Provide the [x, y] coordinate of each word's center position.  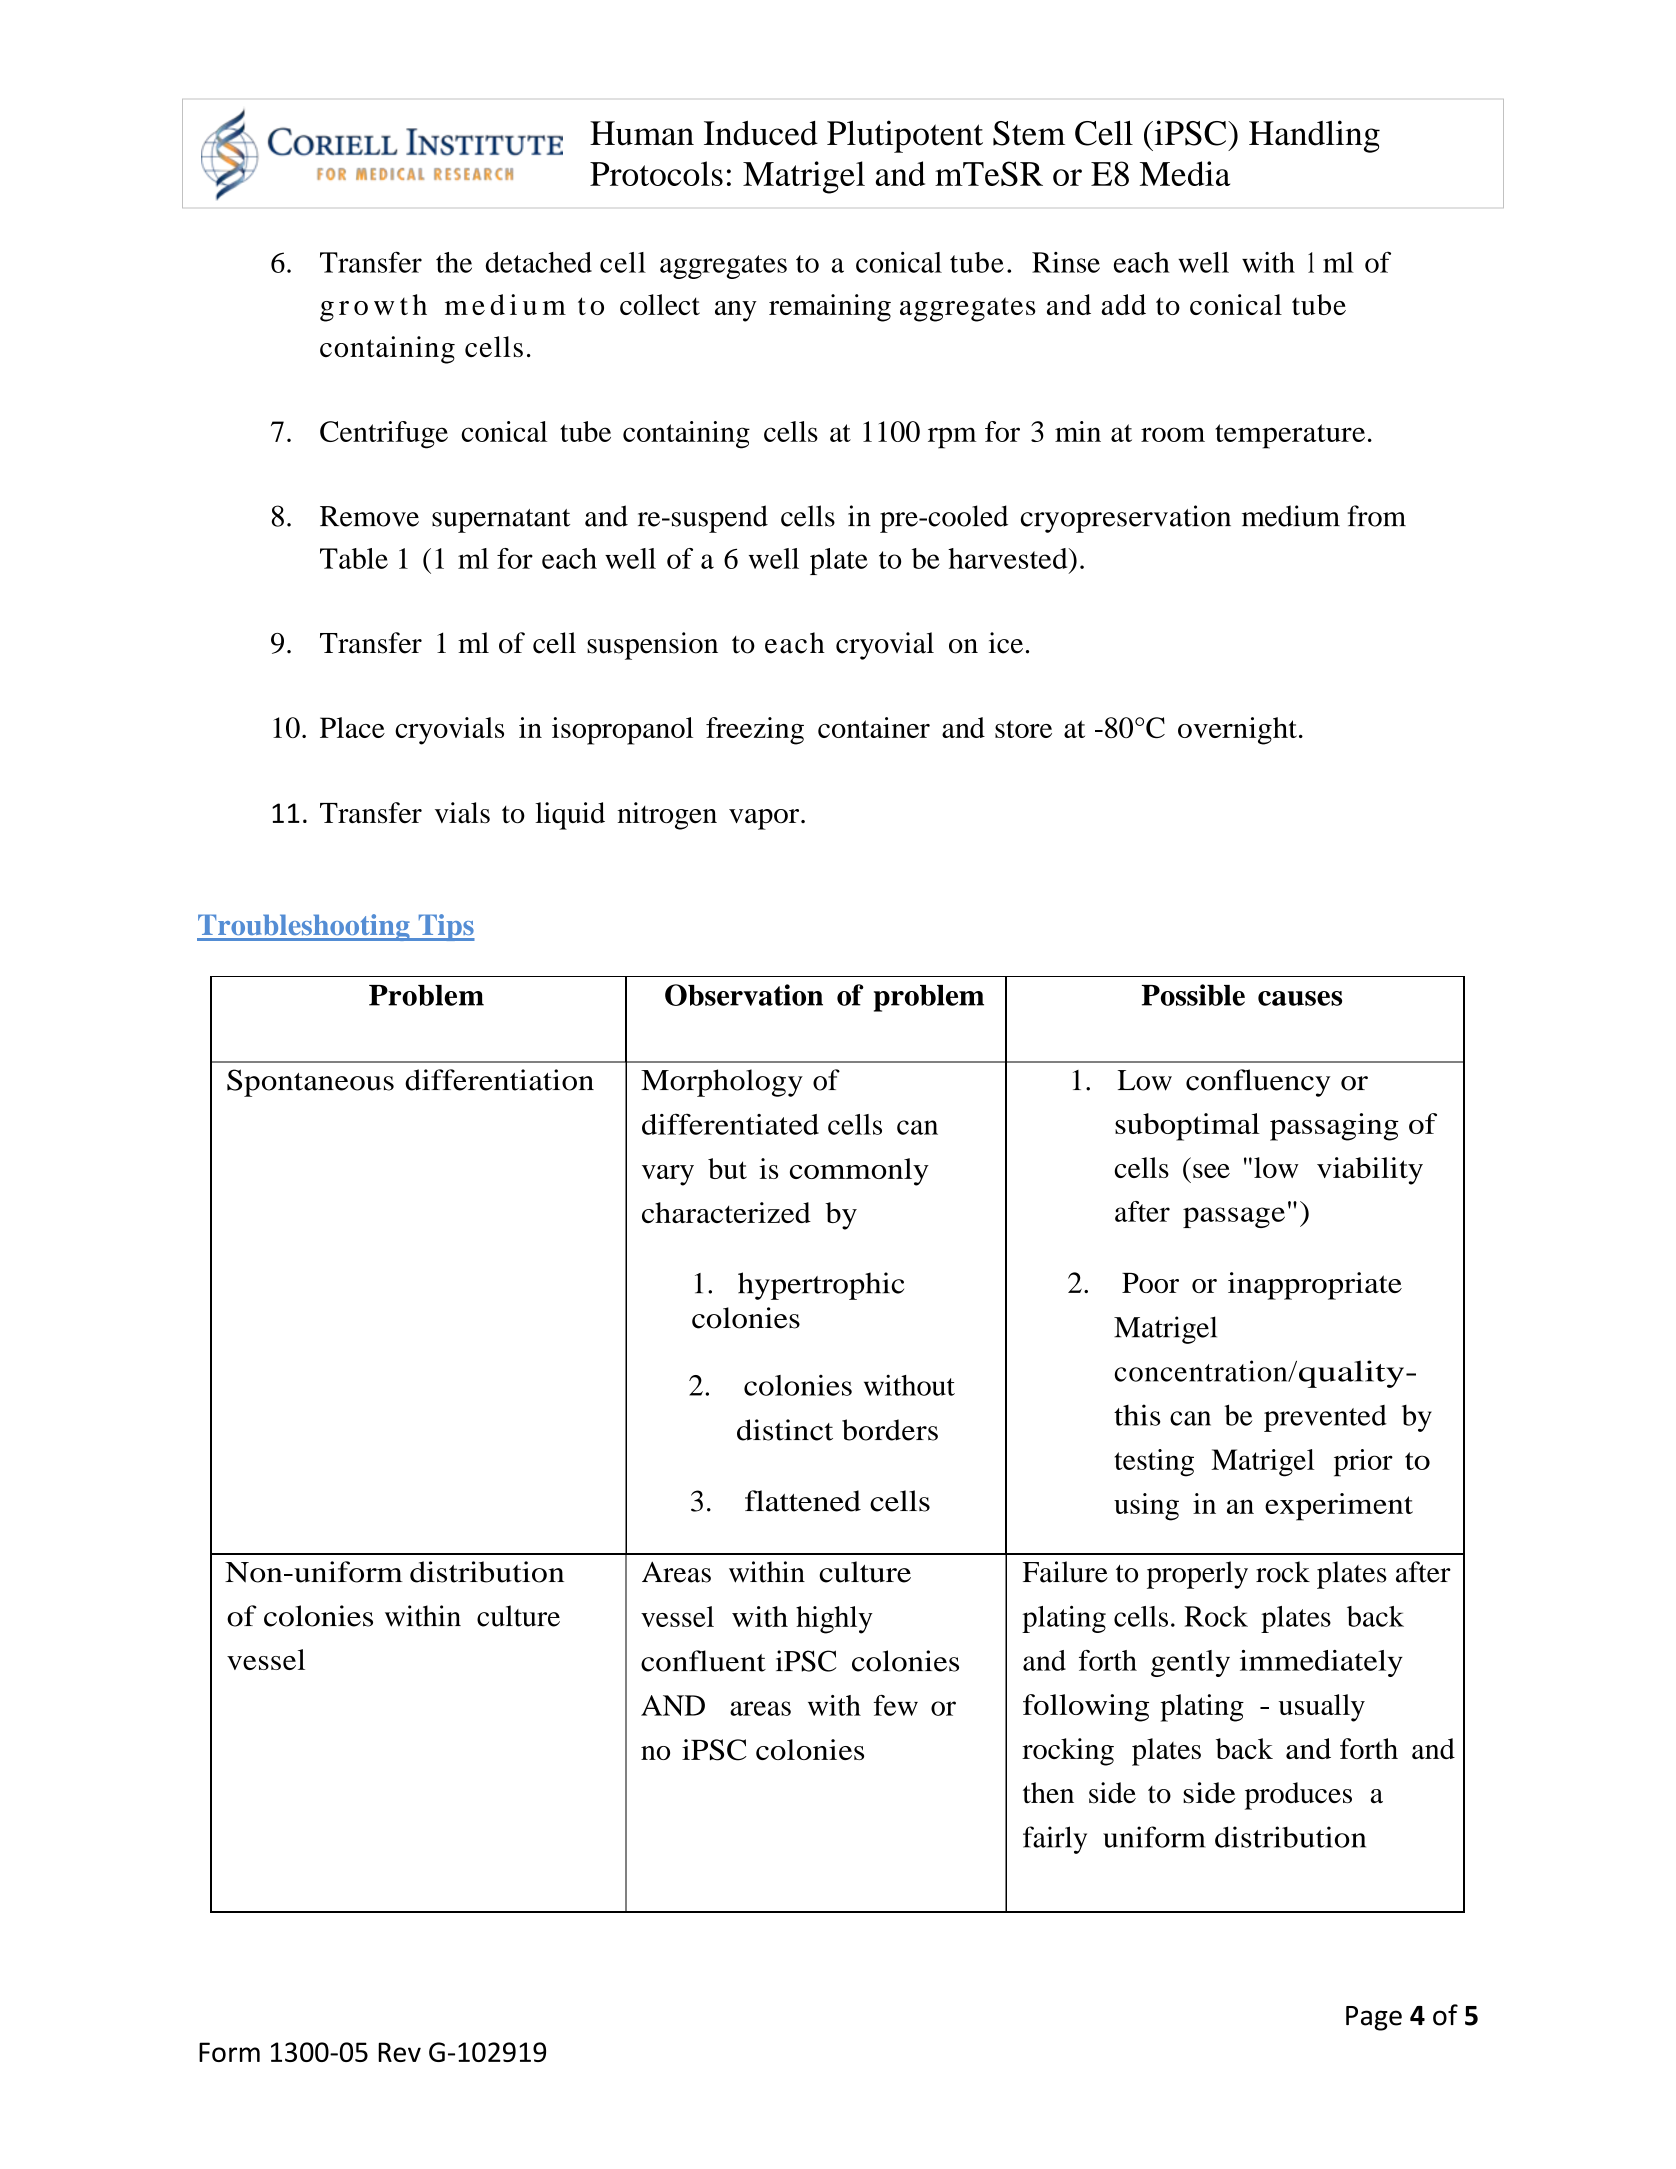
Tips [445, 927]
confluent [703, 1661]
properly [1197, 1575]
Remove [369, 516]
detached [539, 262]
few [895, 1705]
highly [834, 1620]
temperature [1290, 436]
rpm [952, 438]
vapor [765, 819]
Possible [1193, 995]
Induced [761, 133]
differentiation [499, 1080]
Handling [1314, 136]
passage [1234, 1217]
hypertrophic [821, 1286]
